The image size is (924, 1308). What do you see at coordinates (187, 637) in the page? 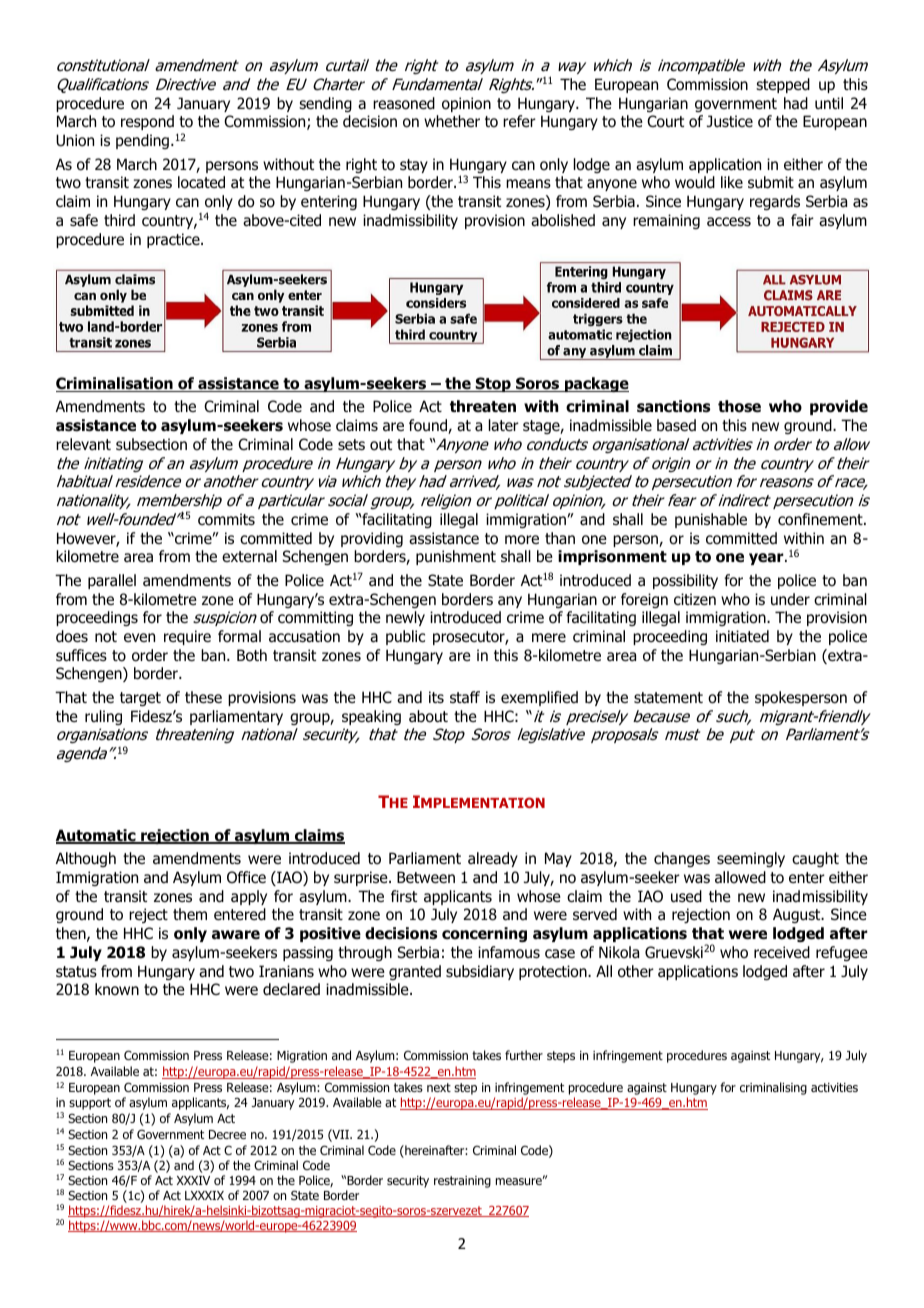
I see `require` at bounding box center [187, 637].
